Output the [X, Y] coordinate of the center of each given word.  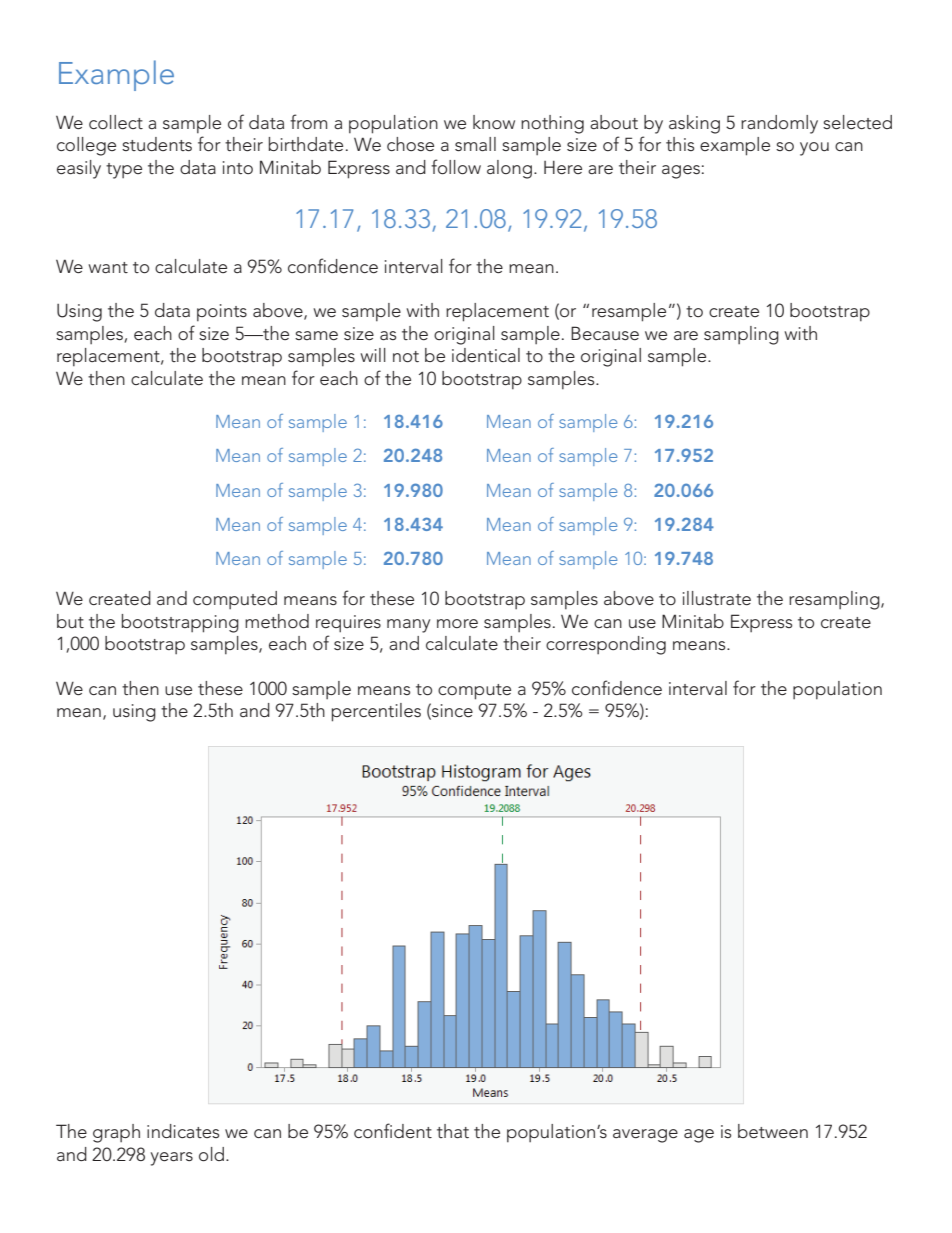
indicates [183, 1131]
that [453, 1131]
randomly [779, 124]
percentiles [376, 712]
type [124, 171]
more [457, 623]
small [475, 144]
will [373, 355]
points [222, 312]
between [773, 1131]
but [70, 621]
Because [605, 333]
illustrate [717, 598]
